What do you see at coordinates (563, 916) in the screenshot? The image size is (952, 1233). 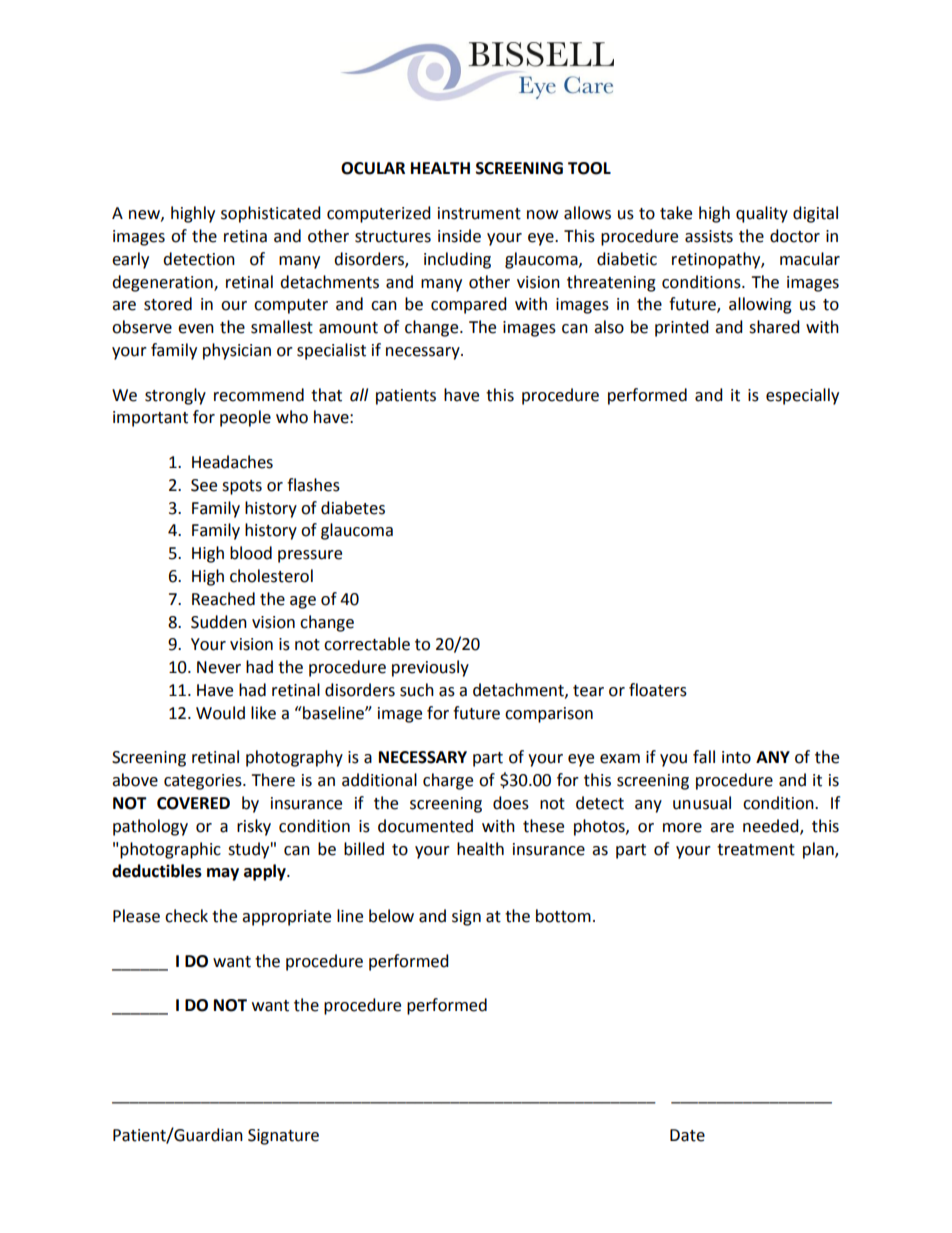 I see `bottom` at bounding box center [563, 916].
